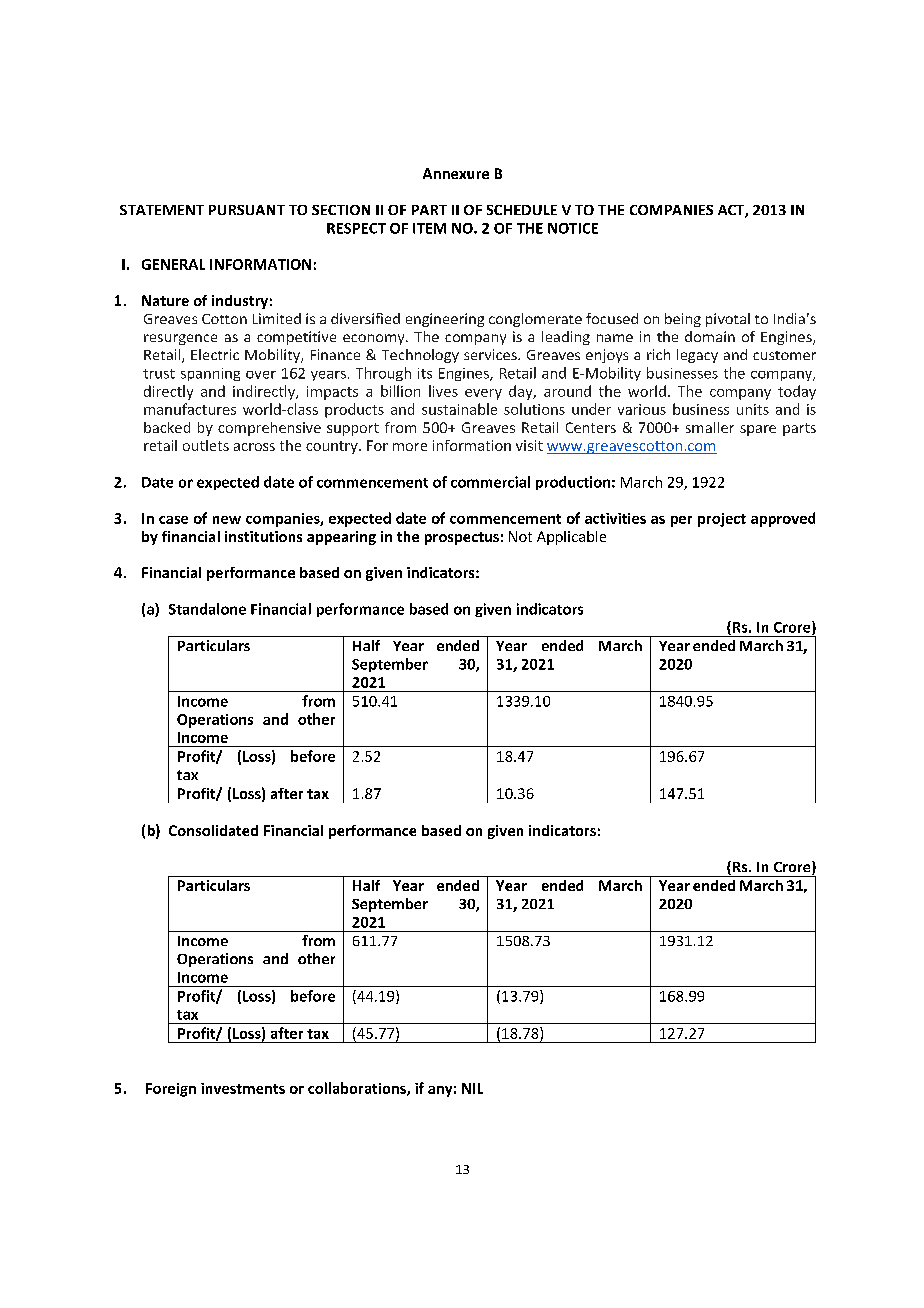 The width and height of the page is (924, 1308). What do you see at coordinates (243, 1088) in the page?
I see `investments` at bounding box center [243, 1088].
